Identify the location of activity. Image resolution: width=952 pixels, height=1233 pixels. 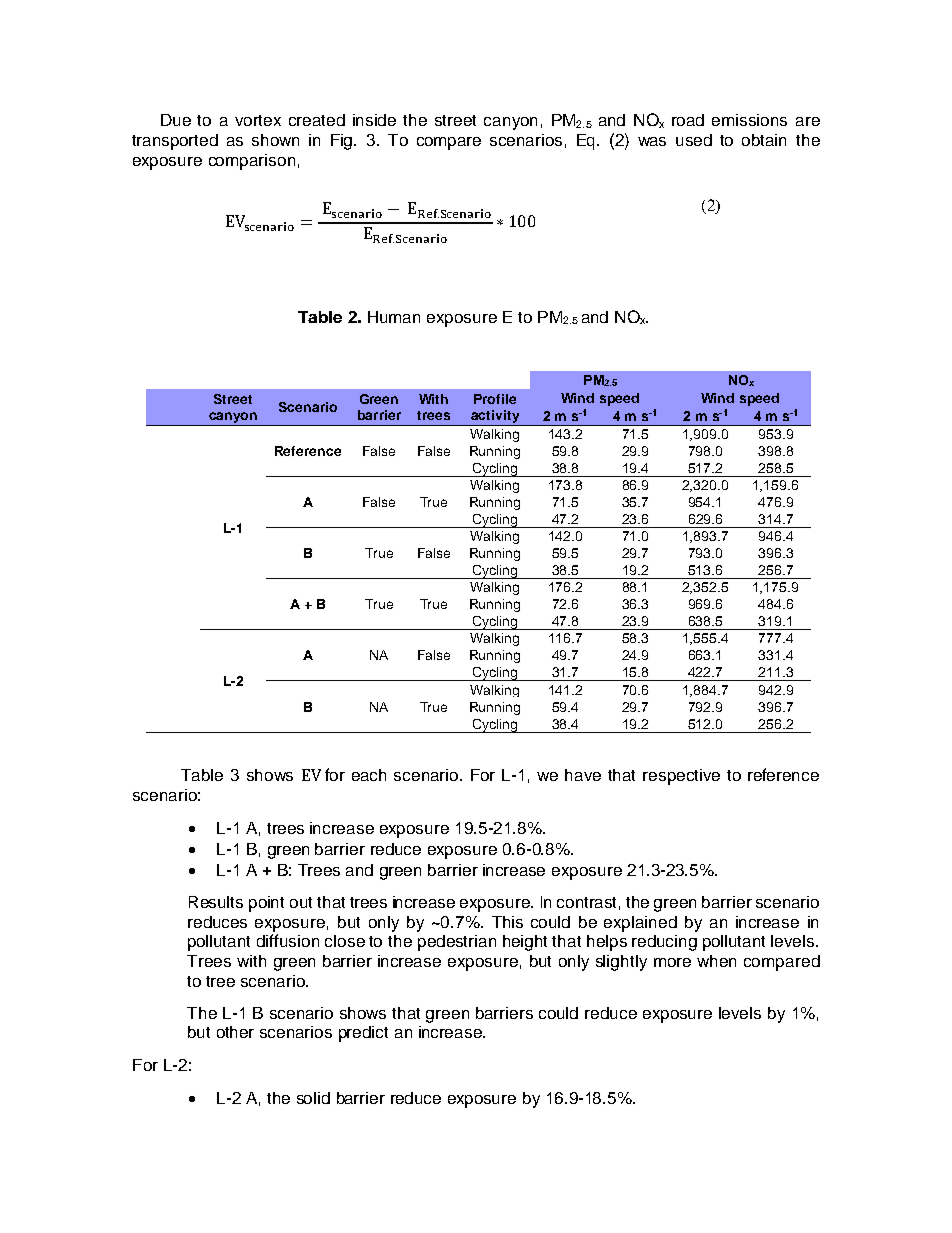
(495, 418).
